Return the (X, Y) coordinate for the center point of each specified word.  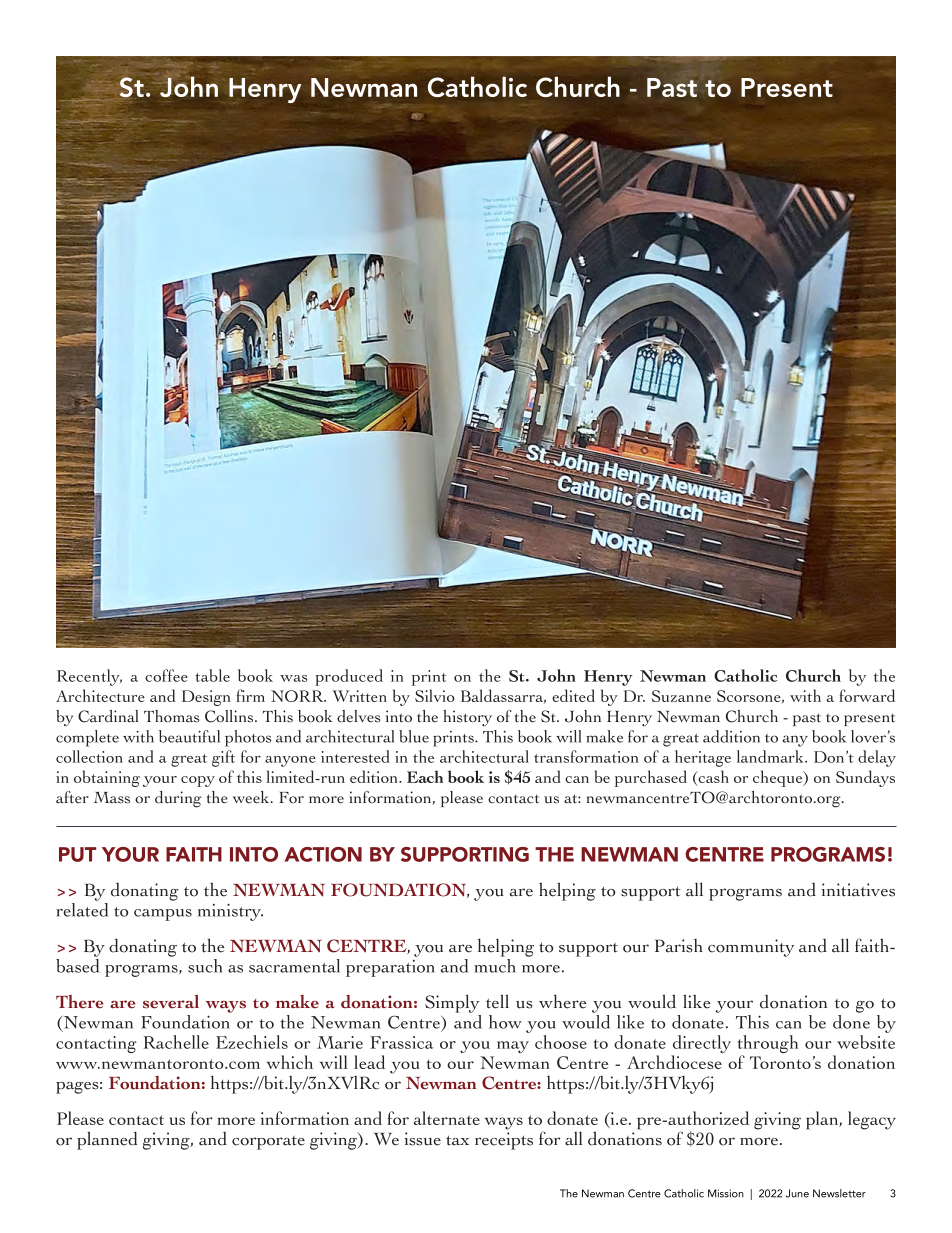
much (495, 966)
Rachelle (176, 1042)
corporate (268, 1143)
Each (425, 776)
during (178, 799)
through (768, 1045)
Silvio (435, 695)
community (751, 948)
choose (561, 1042)
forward (867, 695)
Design (206, 698)
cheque (779, 778)
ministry (230, 912)
